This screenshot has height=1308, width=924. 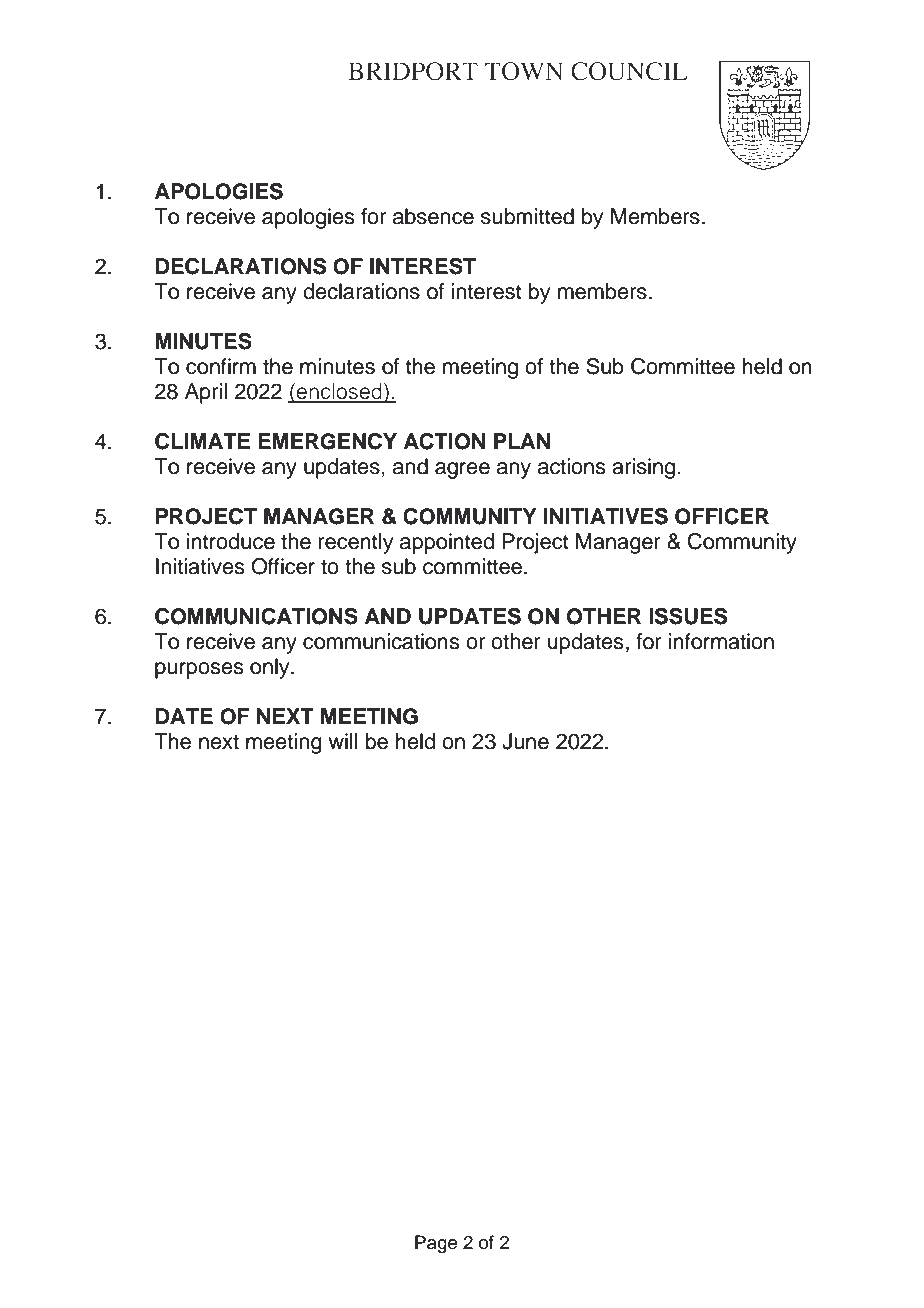 What do you see at coordinates (629, 71) in the screenshot?
I see `COUNCIL` at bounding box center [629, 71].
